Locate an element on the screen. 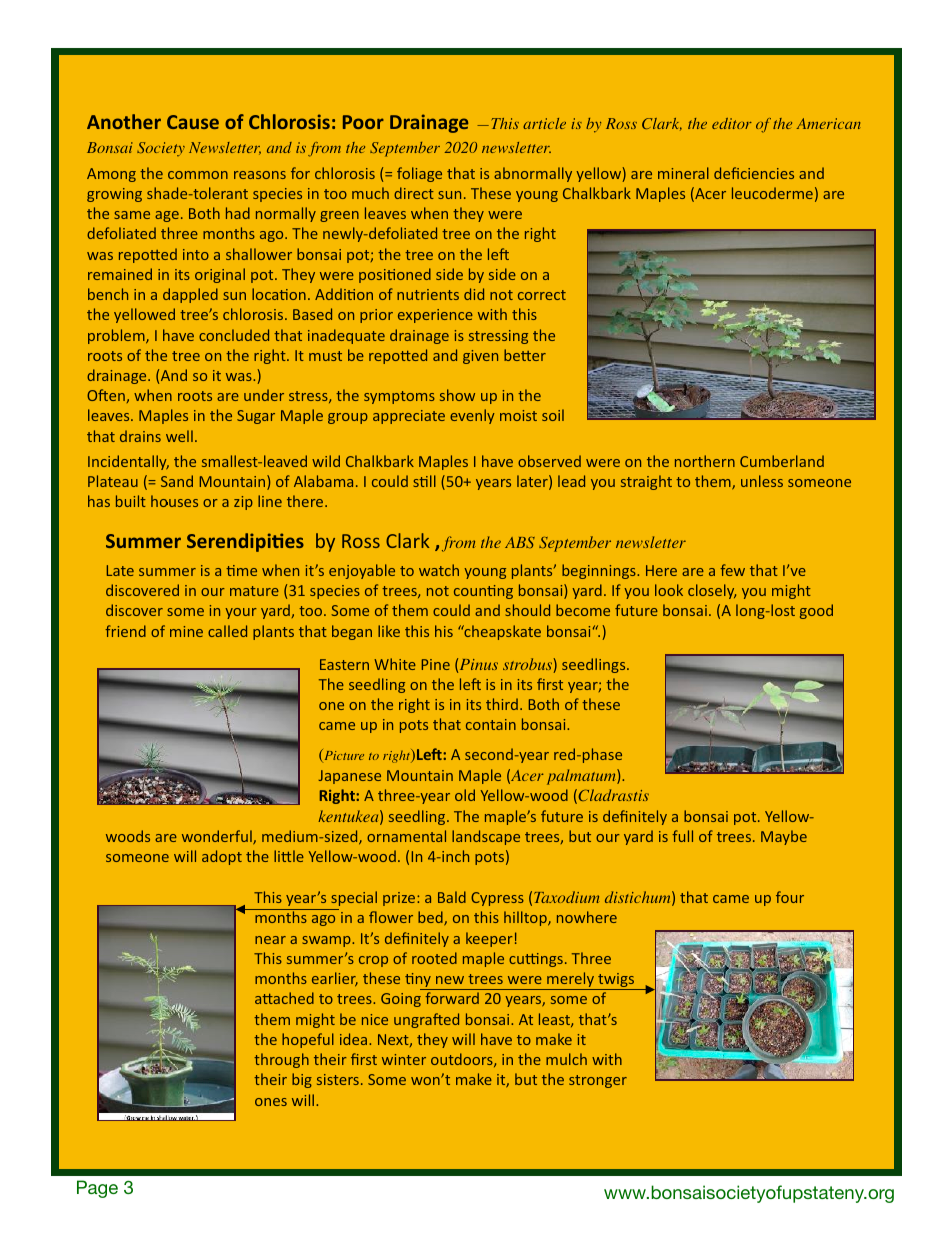 The height and width of the screenshot is (1233, 952). near is located at coordinates (270, 940).
